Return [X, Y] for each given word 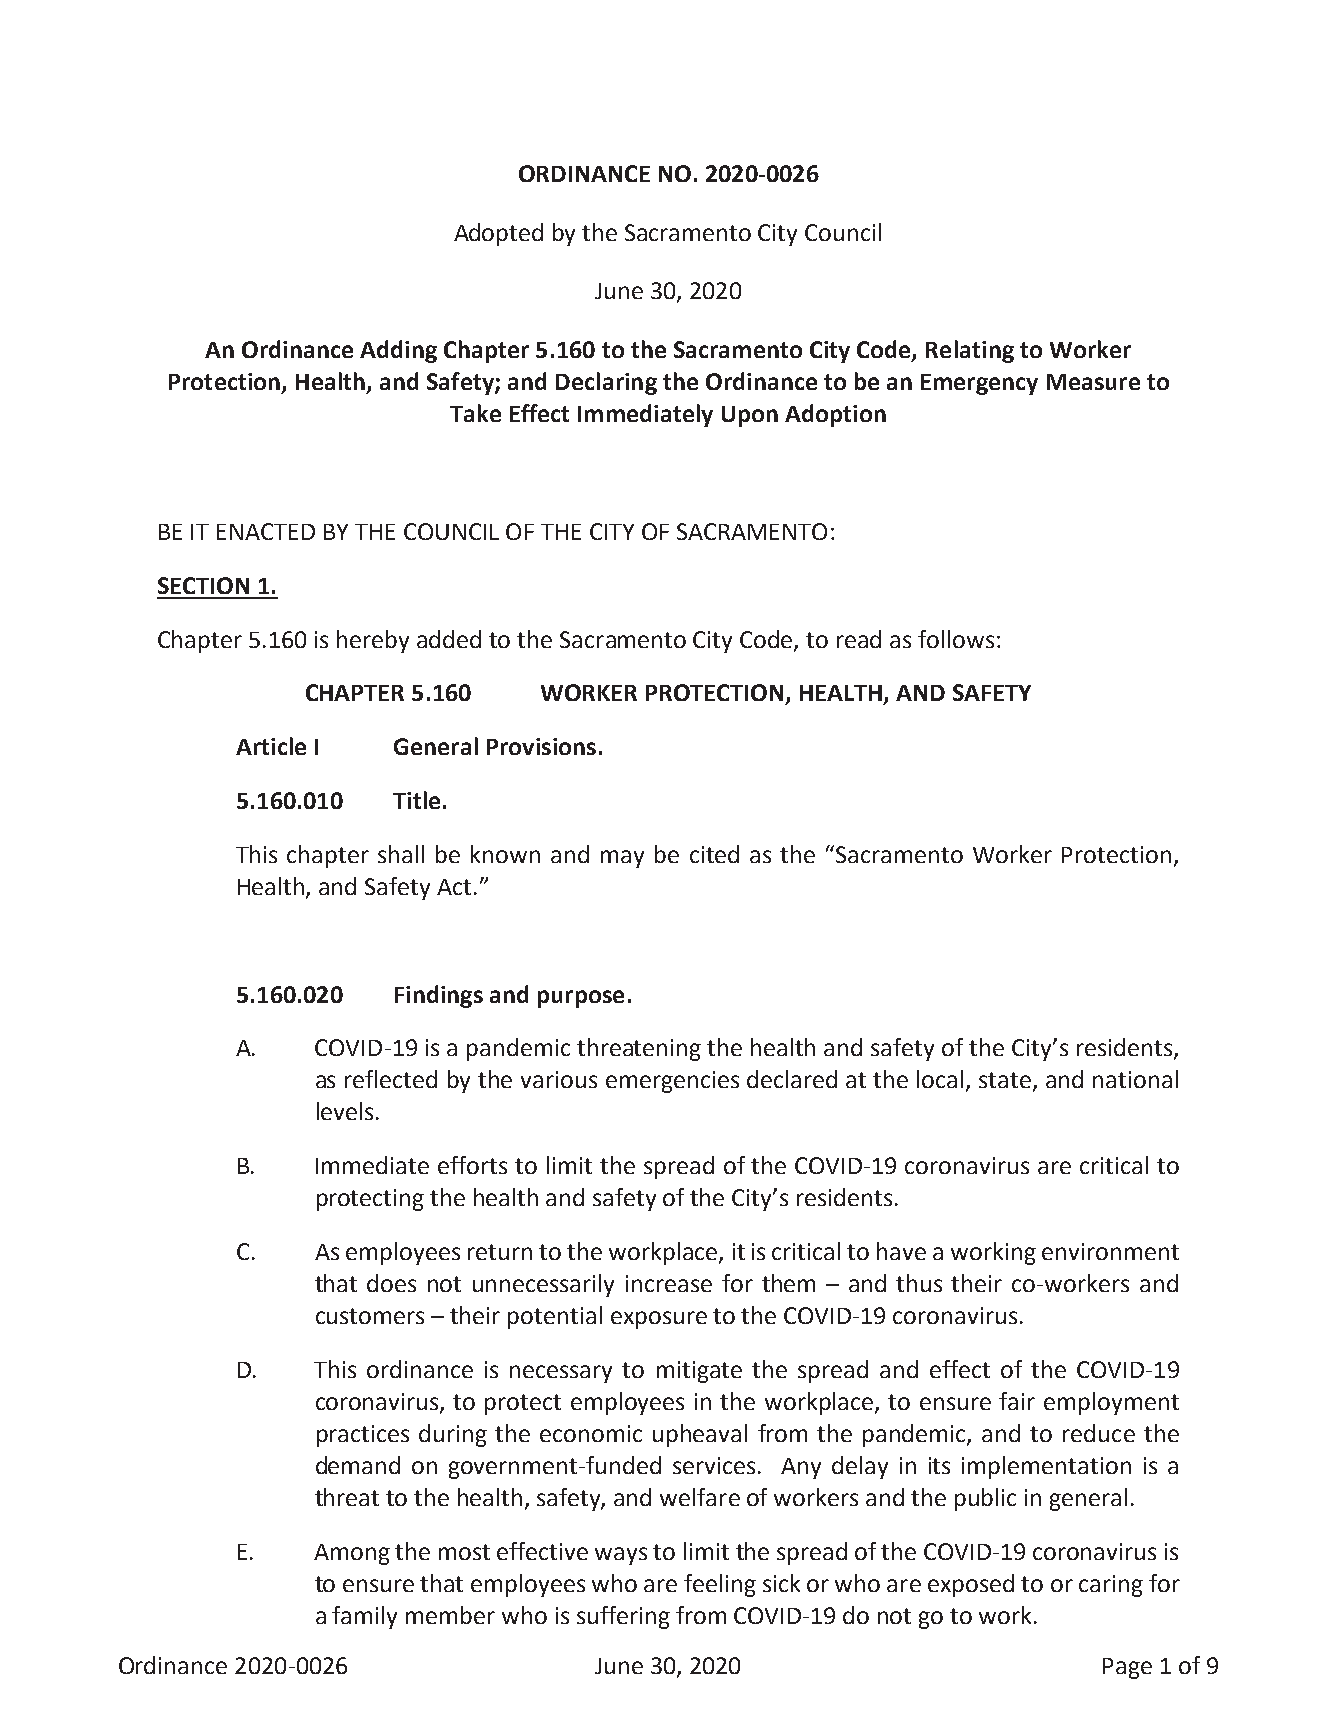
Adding [398, 351]
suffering [623, 1617]
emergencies [672, 1082]
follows [956, 639]
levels [345, 1111]
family [364, 1617]
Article [271, 746]
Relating [970, 351]
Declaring [606, 383]
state [1006, 1081]
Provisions [541, 746]
